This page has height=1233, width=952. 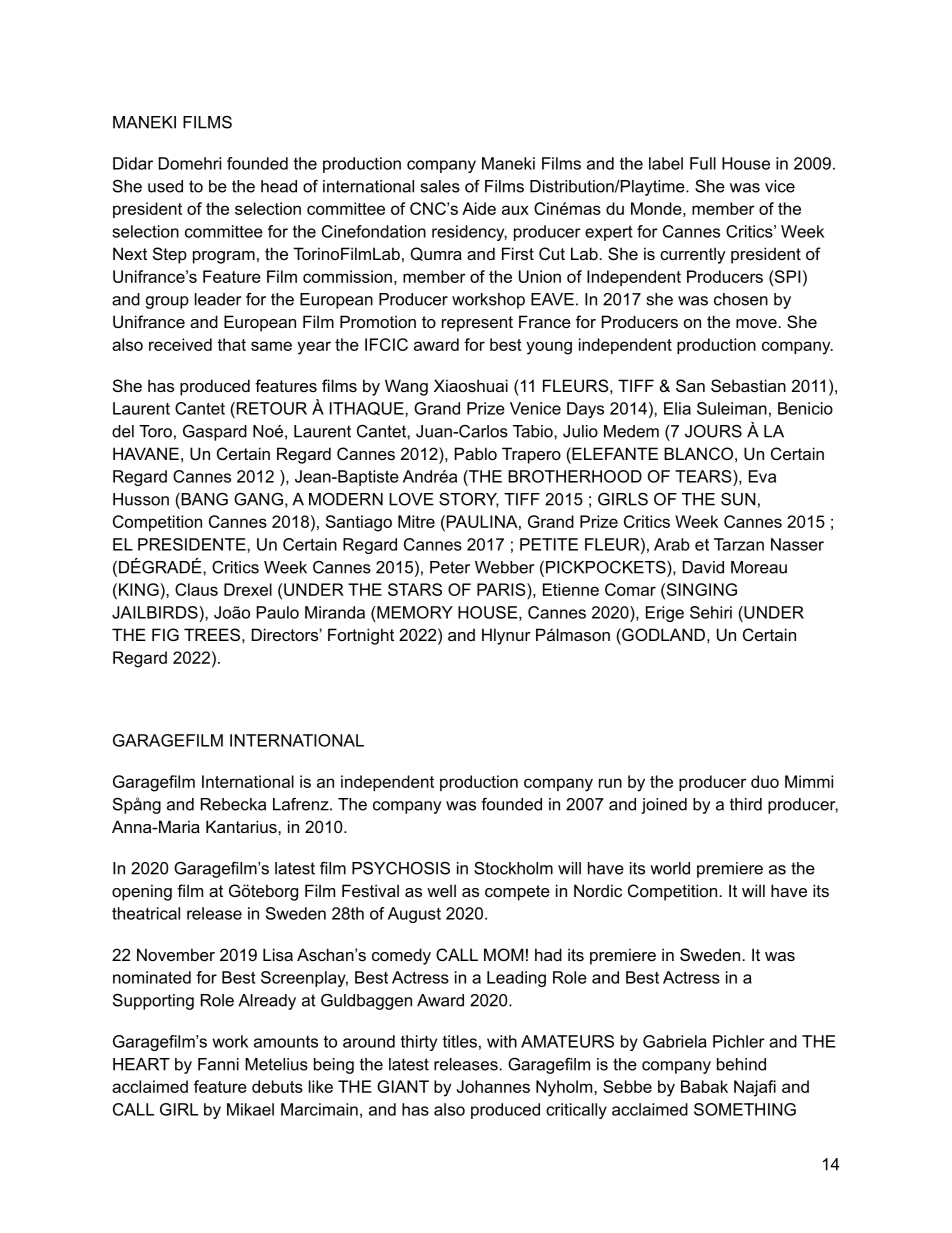 I want to click on Johannes, so click(x=493, y=1086).
